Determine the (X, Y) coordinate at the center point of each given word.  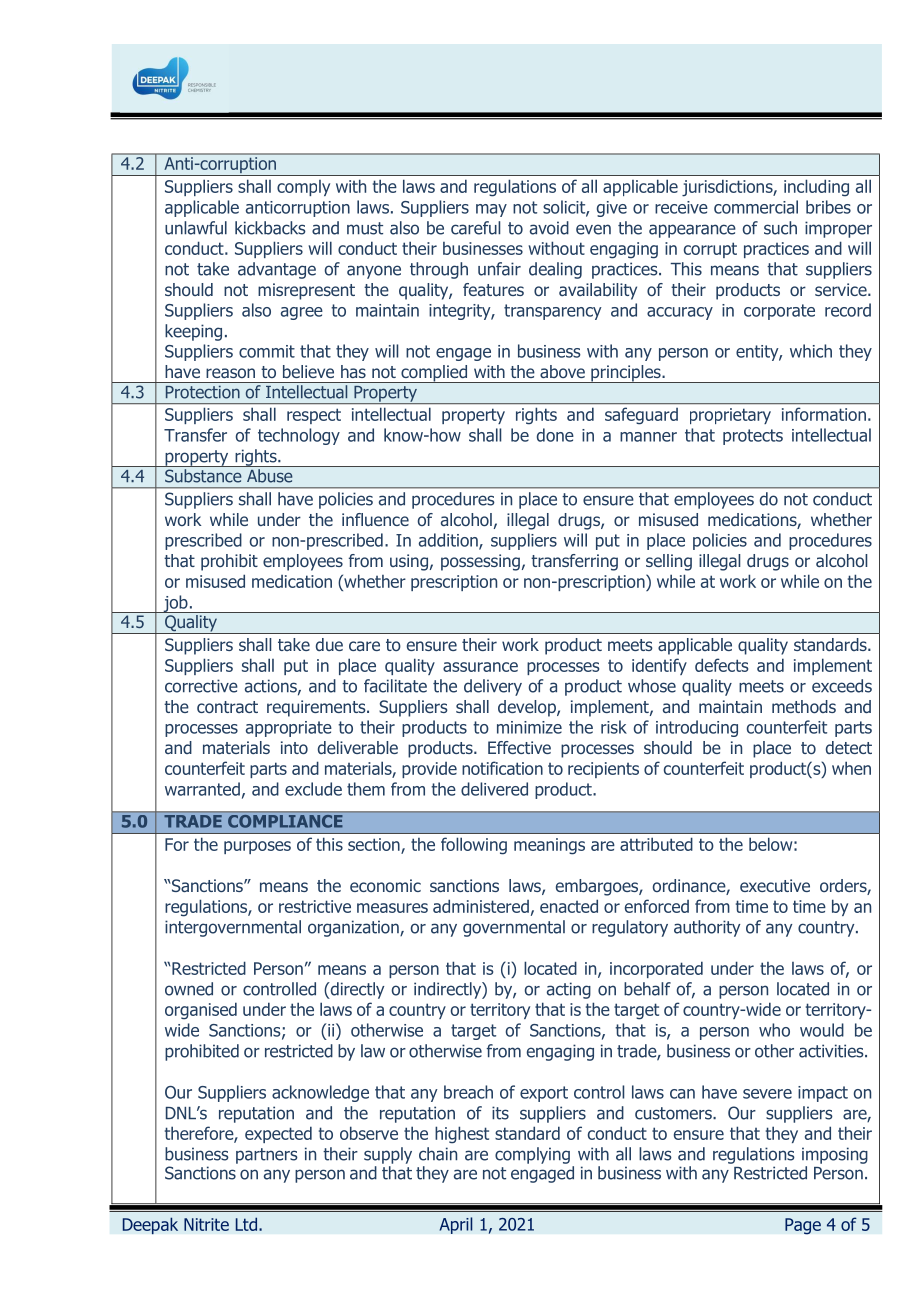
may (491, 210)
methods (804, 706)
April (456, 1225)
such (780, 228)
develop (528, 708)
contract (227, 707)
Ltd (246, 1224)
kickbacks (270, 228)
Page (803, 1226)
